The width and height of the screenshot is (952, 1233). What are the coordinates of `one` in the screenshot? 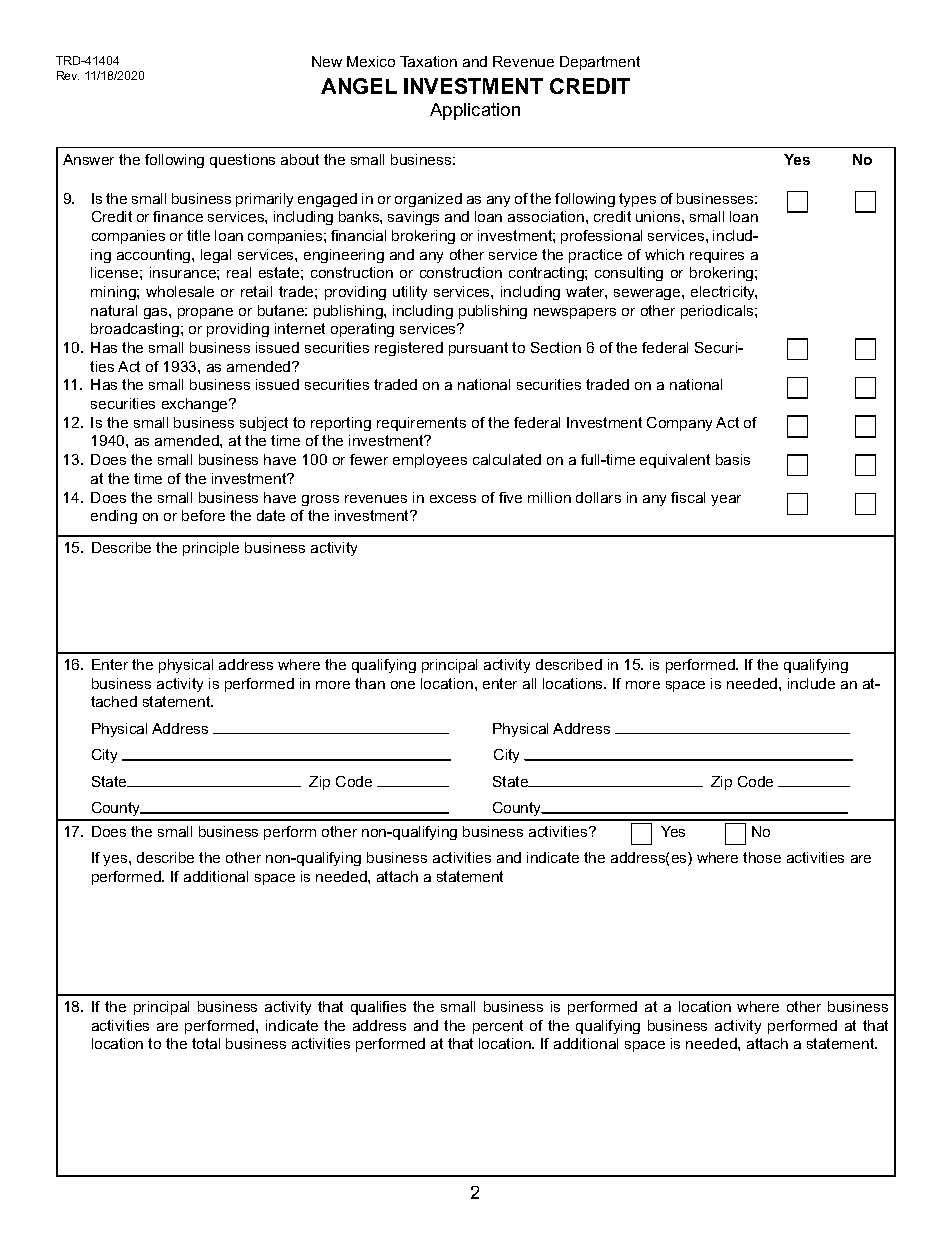 It's located at (403, 685).
